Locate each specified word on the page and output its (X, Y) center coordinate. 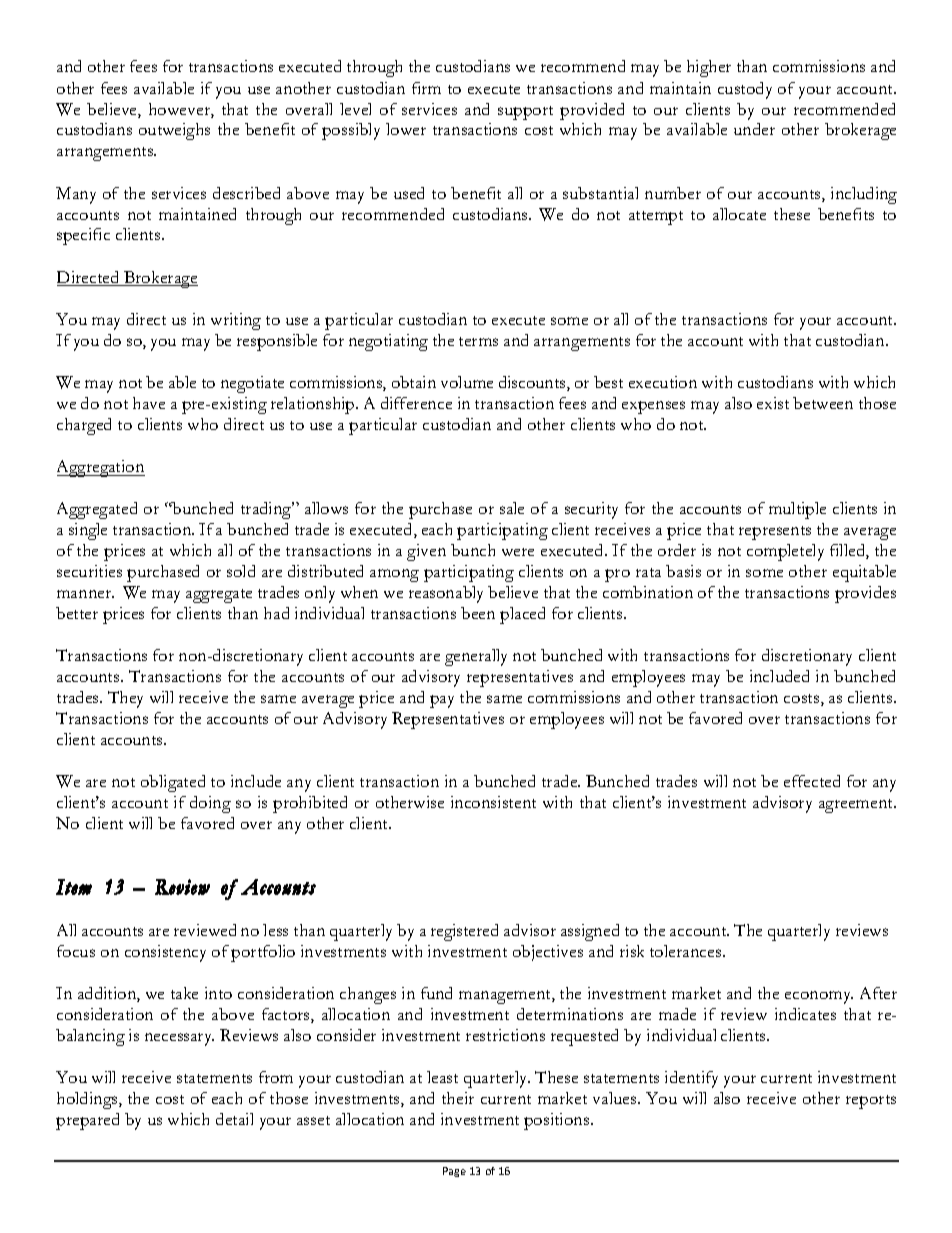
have (149, 403)
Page (454, 1172)
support (525, 113)
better (77, 613)
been (478, 613)
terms (478, 341)
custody (745, 90)
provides (865, 594)
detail (234, 1119)
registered (464, 932)
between (823, 403)
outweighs (174, 131)
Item (74, 887)
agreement (857, 806)
